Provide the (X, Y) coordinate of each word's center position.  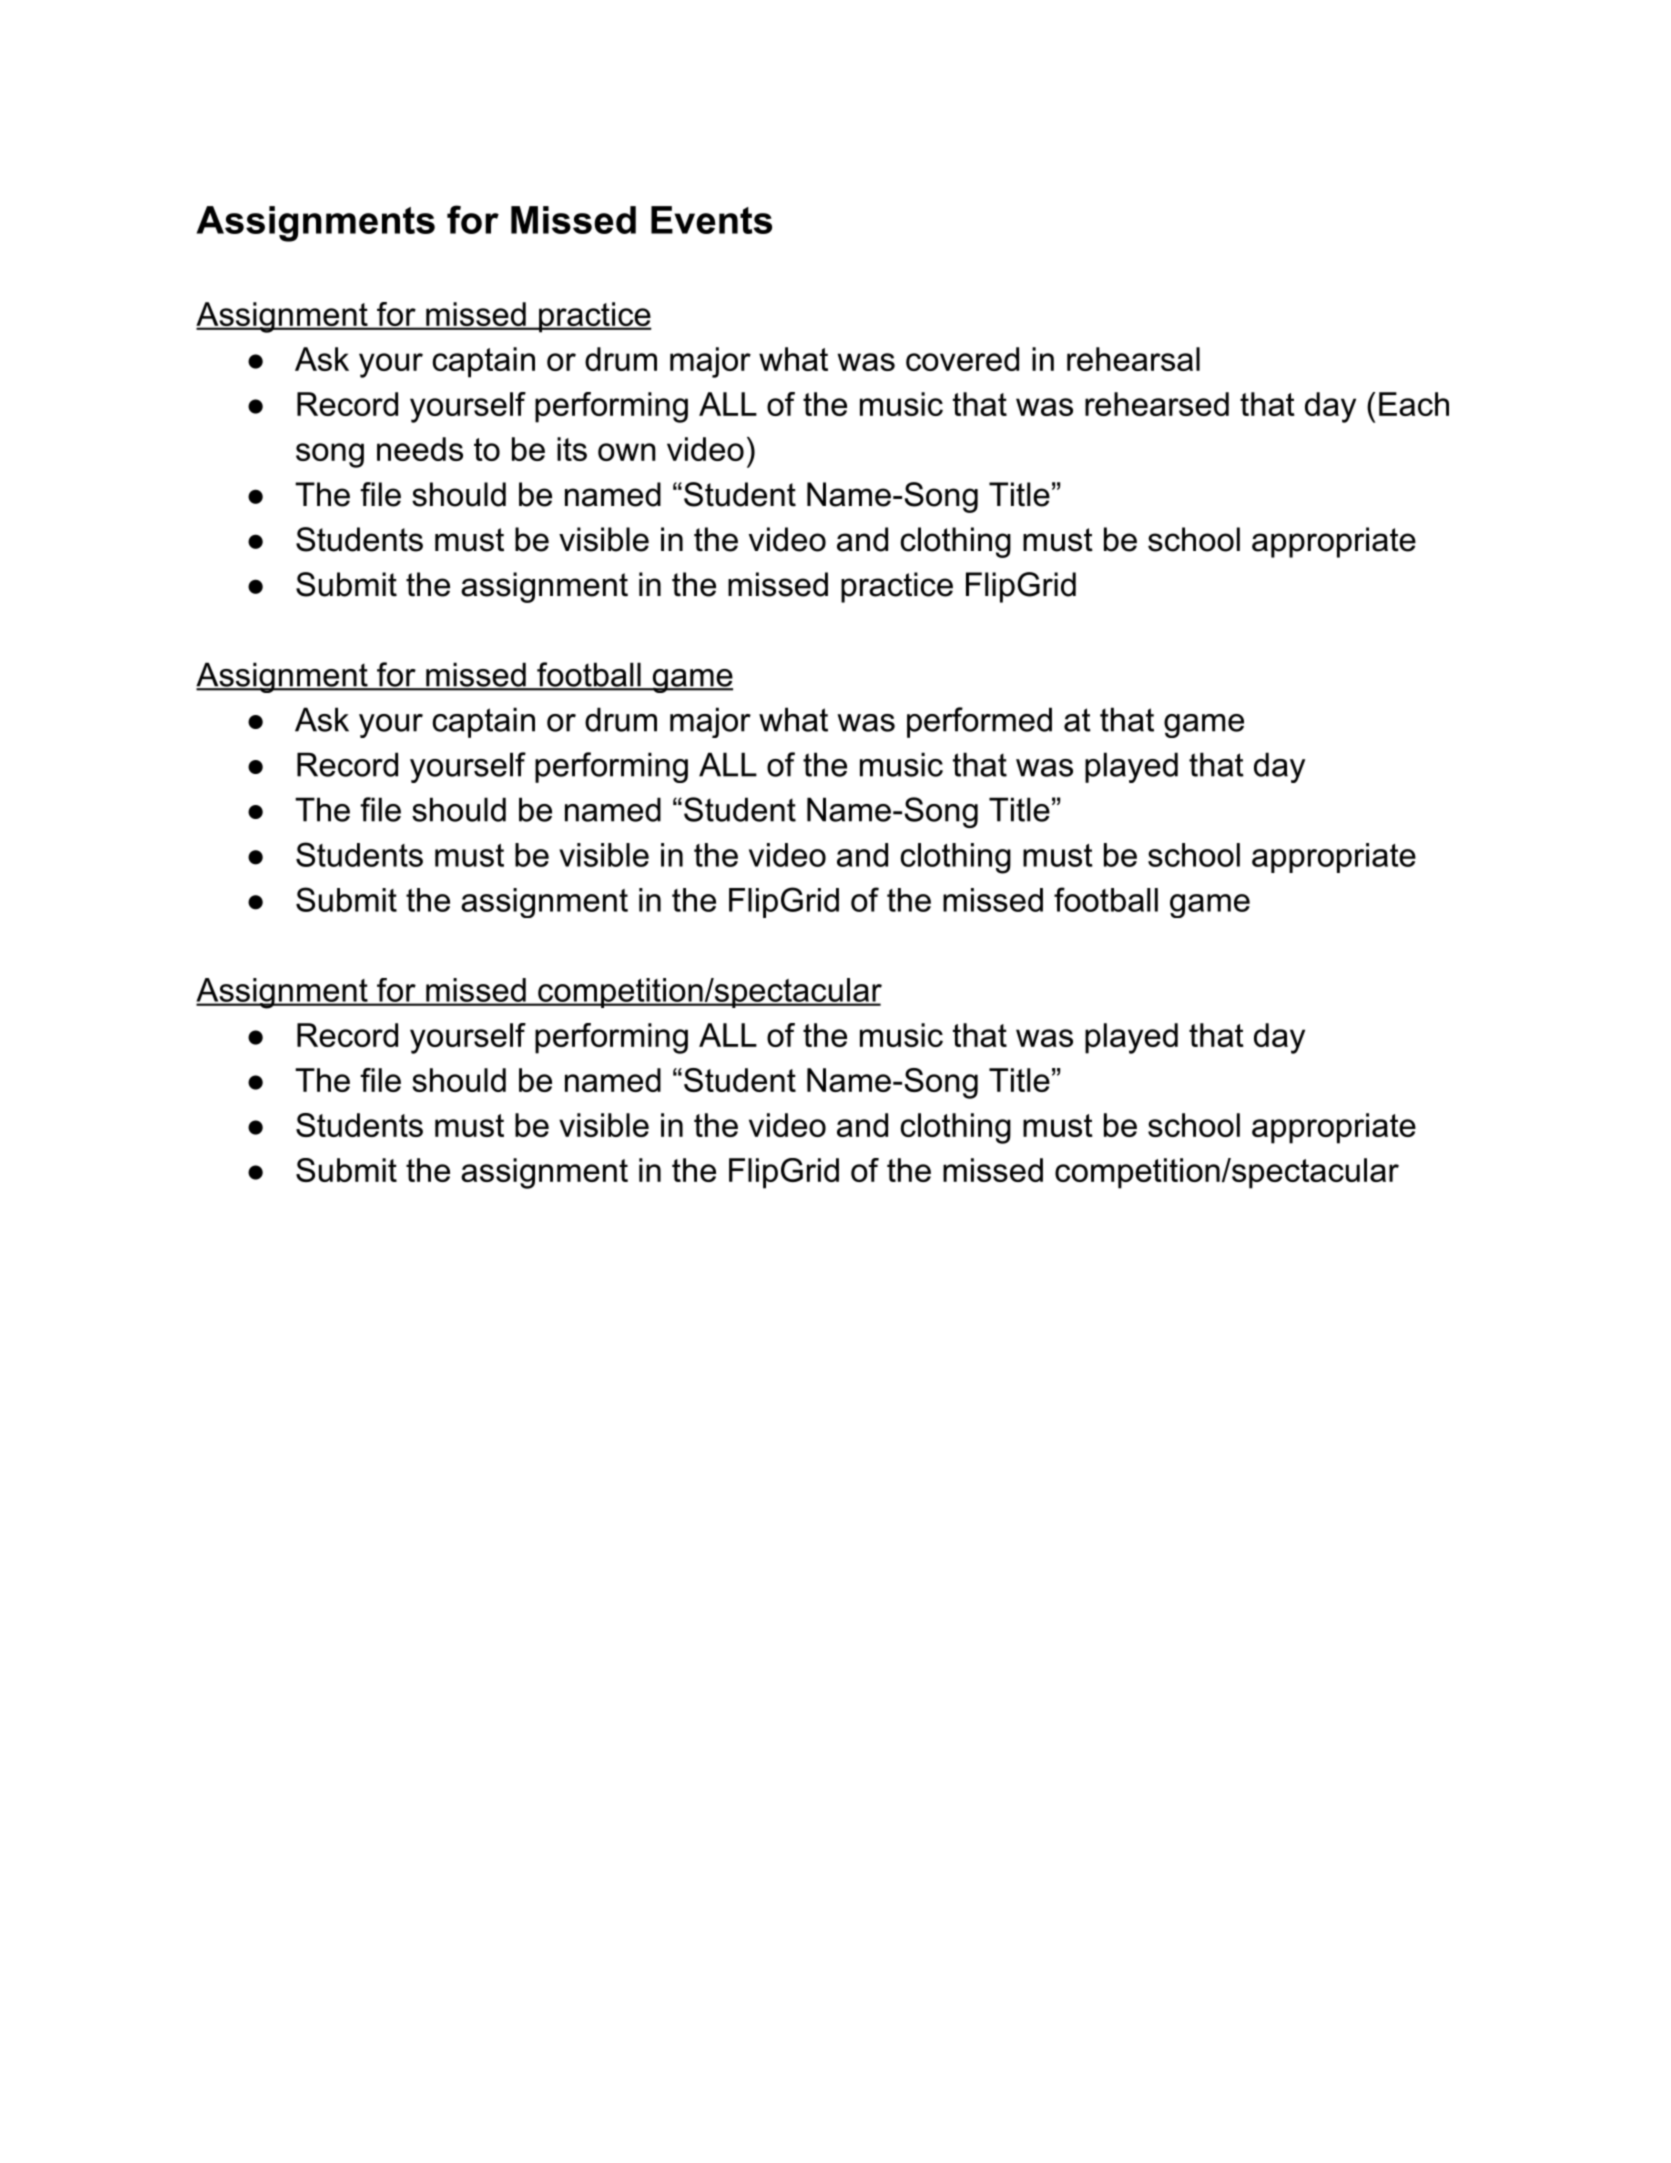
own (627, 452)
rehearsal (1133, 359)
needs (420, 449)
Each (1414, 404)
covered (962, 359)
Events (711, 220)
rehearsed (1157, 404)
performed (979, 722)
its (572, 449)
